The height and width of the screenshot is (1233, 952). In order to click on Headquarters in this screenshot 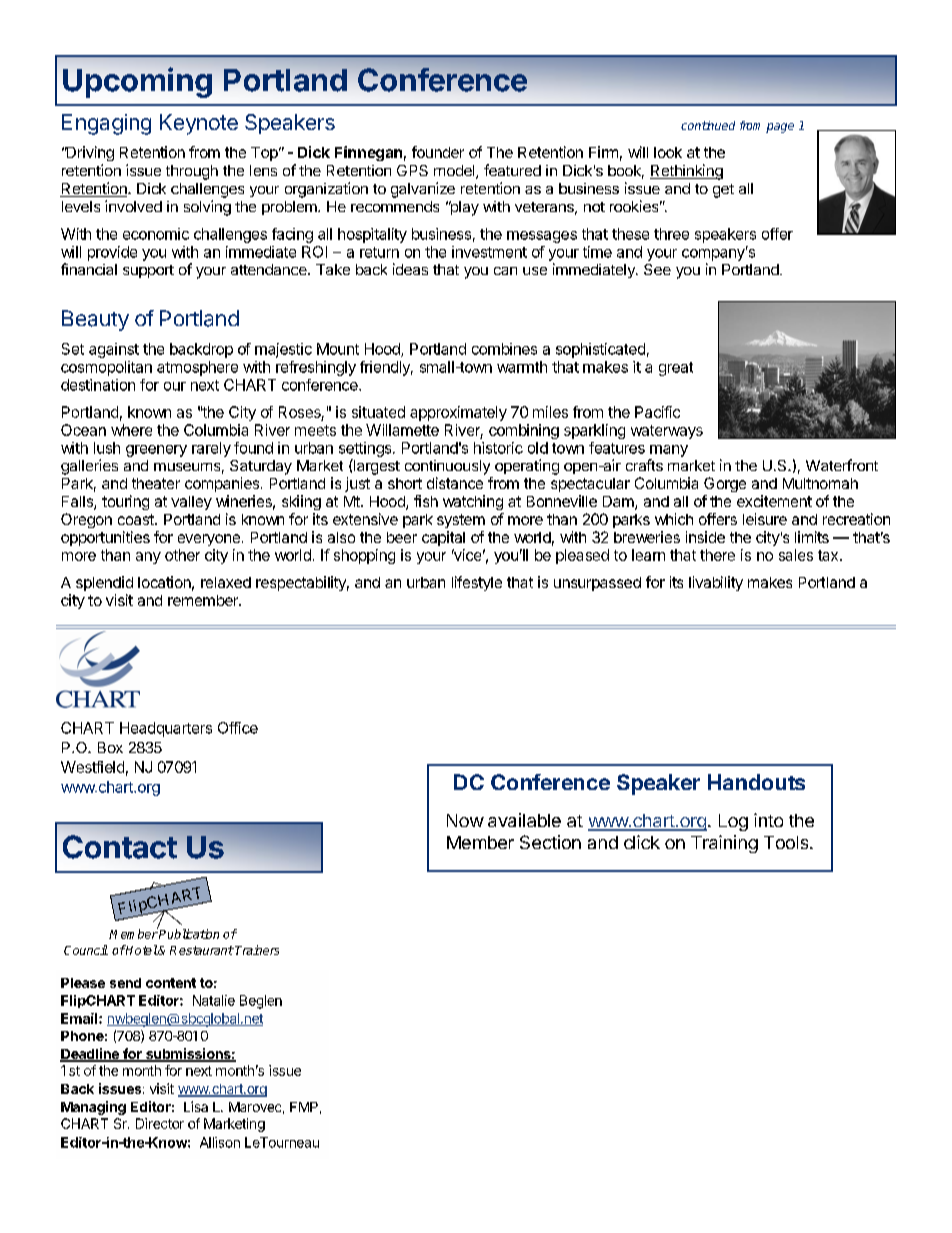, I will do `click(166, 729)`.
